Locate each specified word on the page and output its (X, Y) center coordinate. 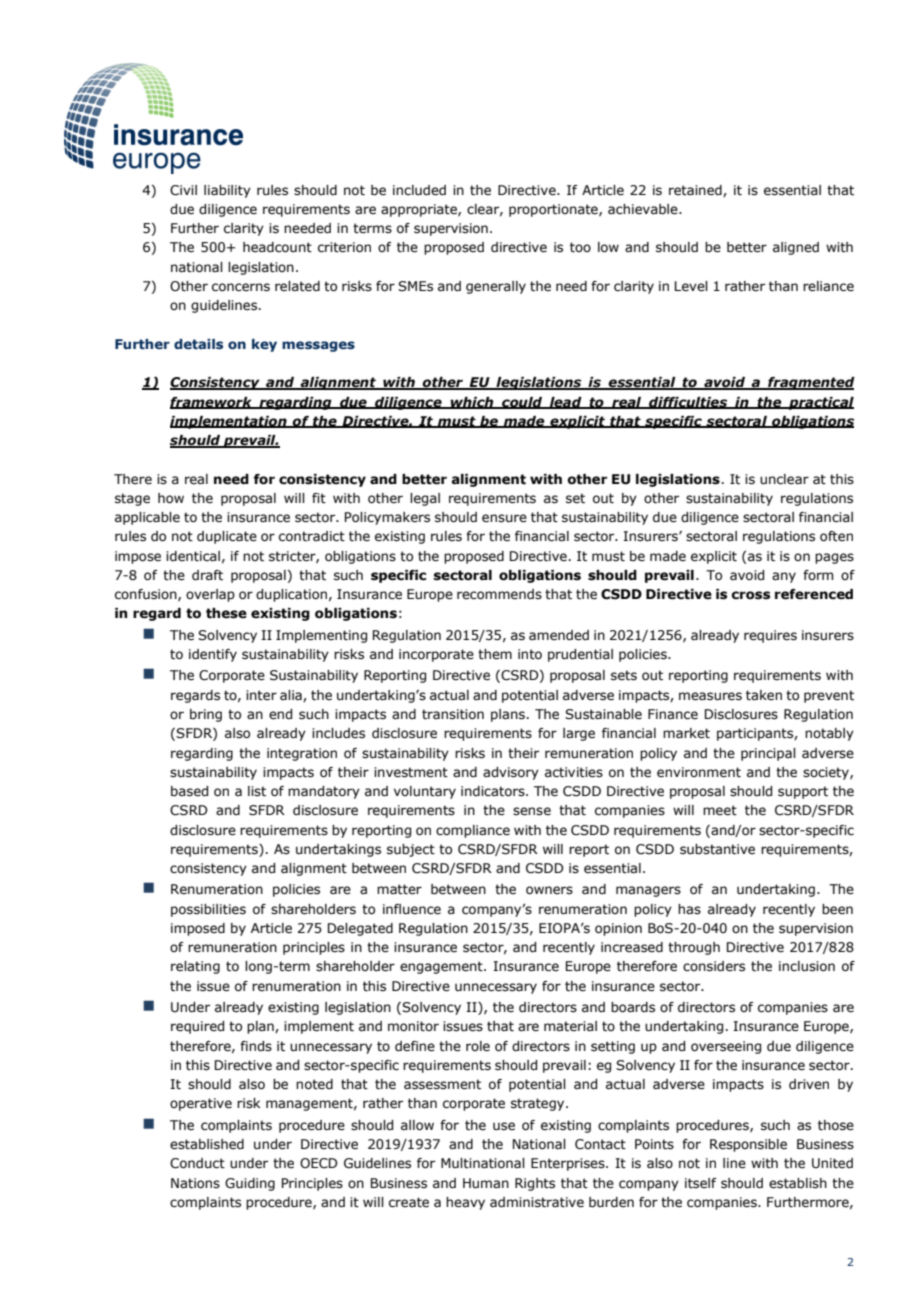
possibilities (208, 910)
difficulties (688, 403)
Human (486, 1183)
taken (764, 695)
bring (206, 715)
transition (453, 714)
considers (714, 966)
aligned (796, 248)
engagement (442, 967)
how (171, 498)
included (419, 190)
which (472, 403)
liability (227, 191)
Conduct (197, 1163)
